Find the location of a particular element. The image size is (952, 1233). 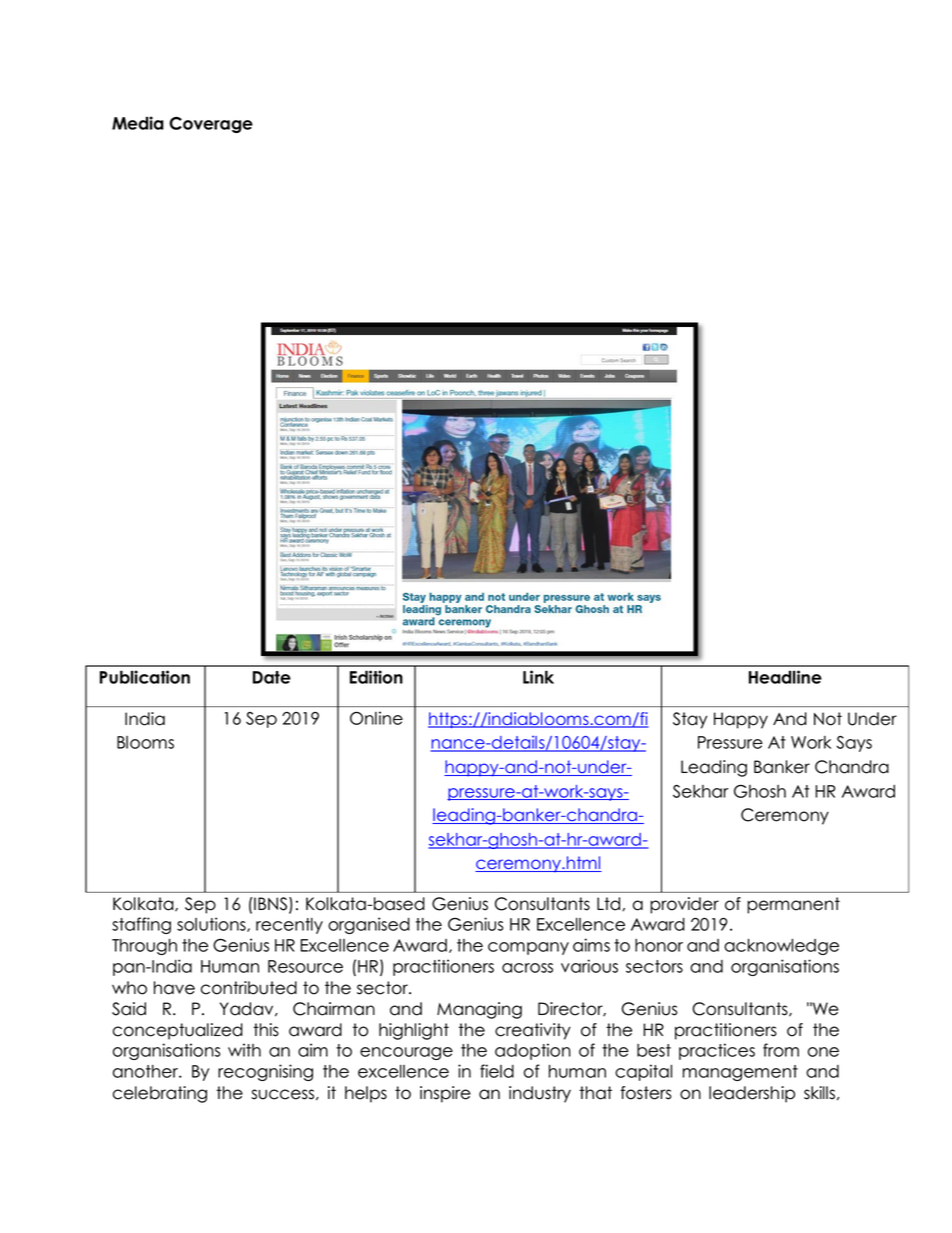

field is located at coordinates (497, 1071).
